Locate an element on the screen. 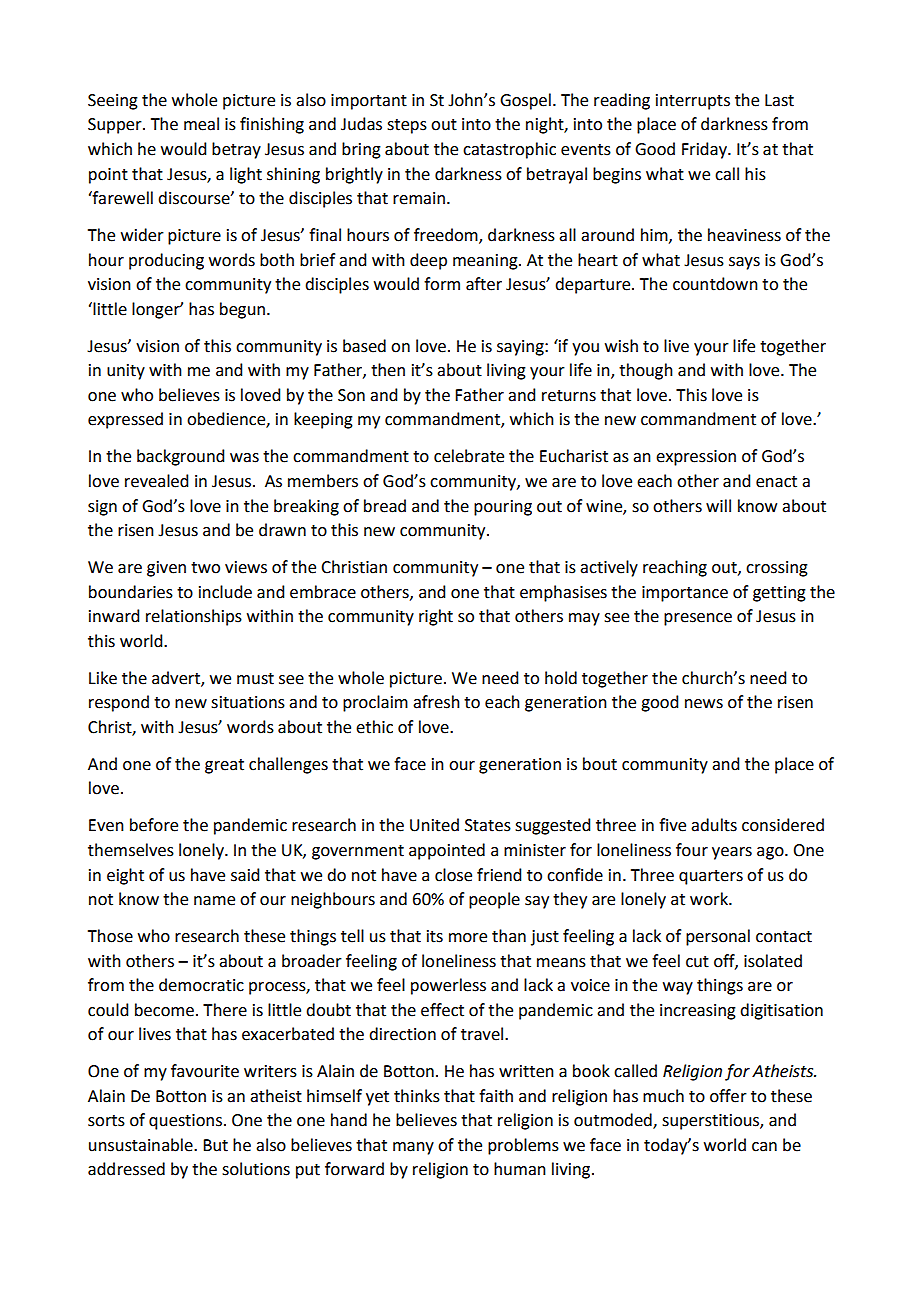 Image resolution: width=924 pixels, height=1308 pixels. quarters is located at coordinates (711, 877).
